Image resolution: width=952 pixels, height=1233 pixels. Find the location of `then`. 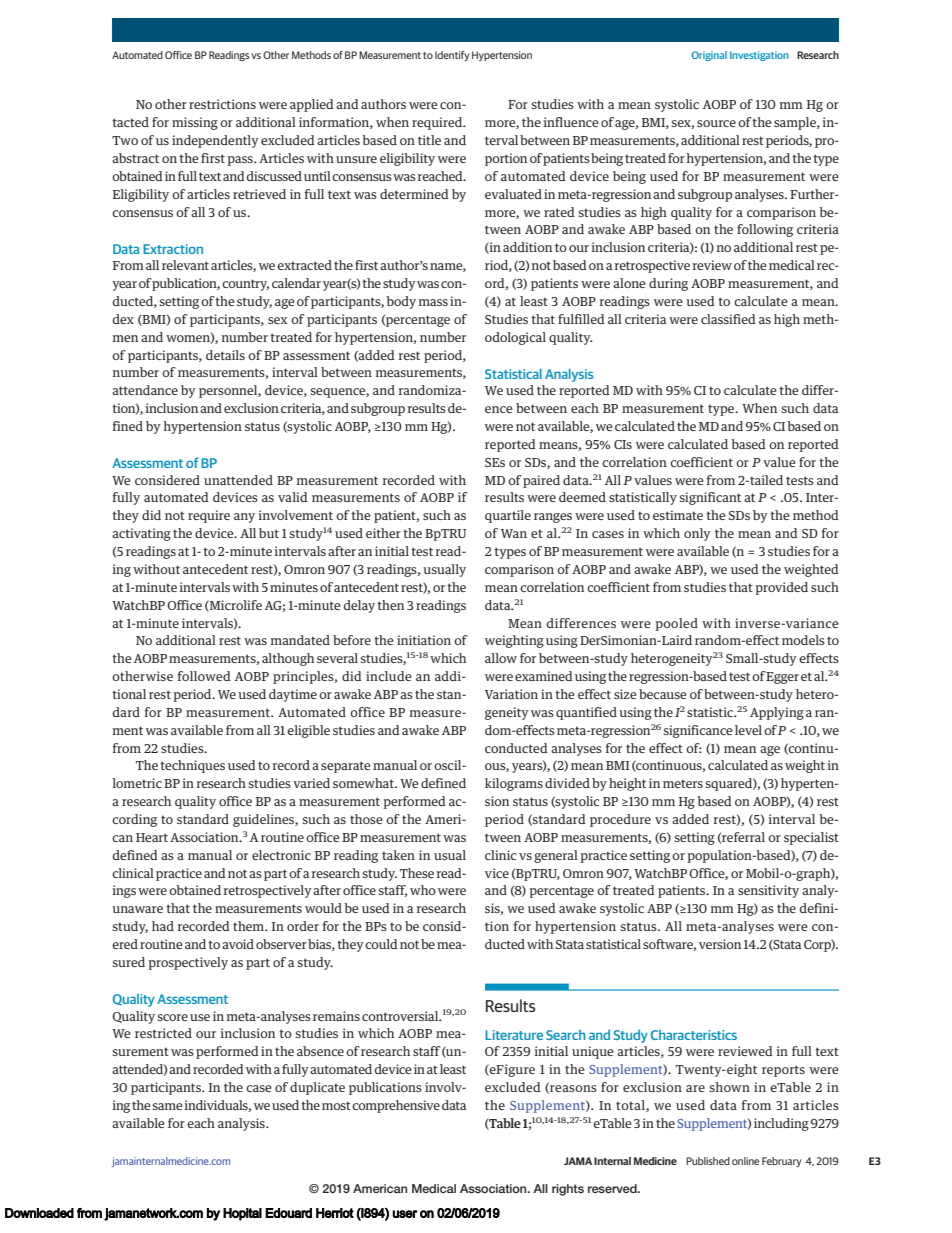

then is located at coordinates (390, 605).
